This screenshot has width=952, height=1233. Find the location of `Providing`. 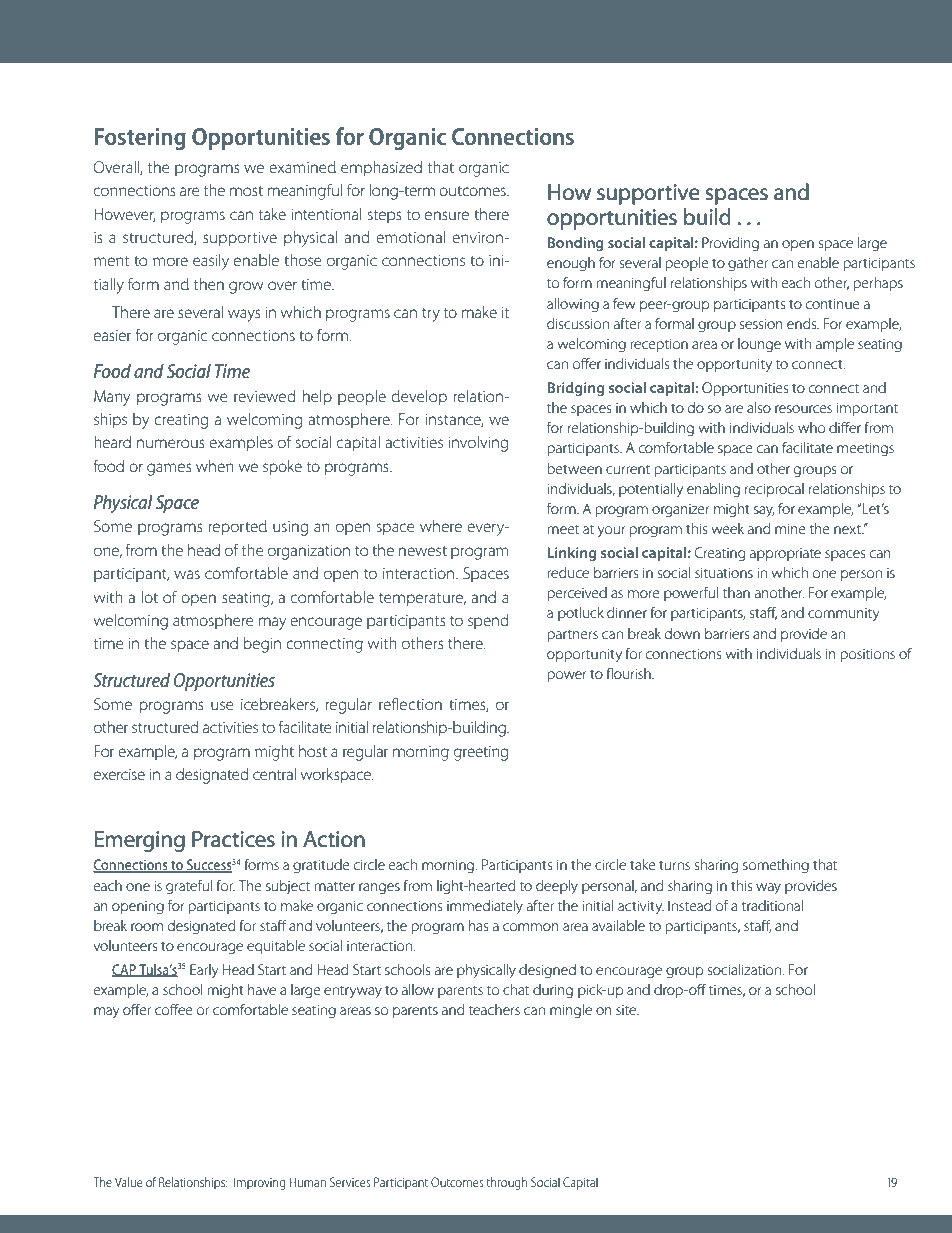

Providing is located at coordinates (730, 244).
